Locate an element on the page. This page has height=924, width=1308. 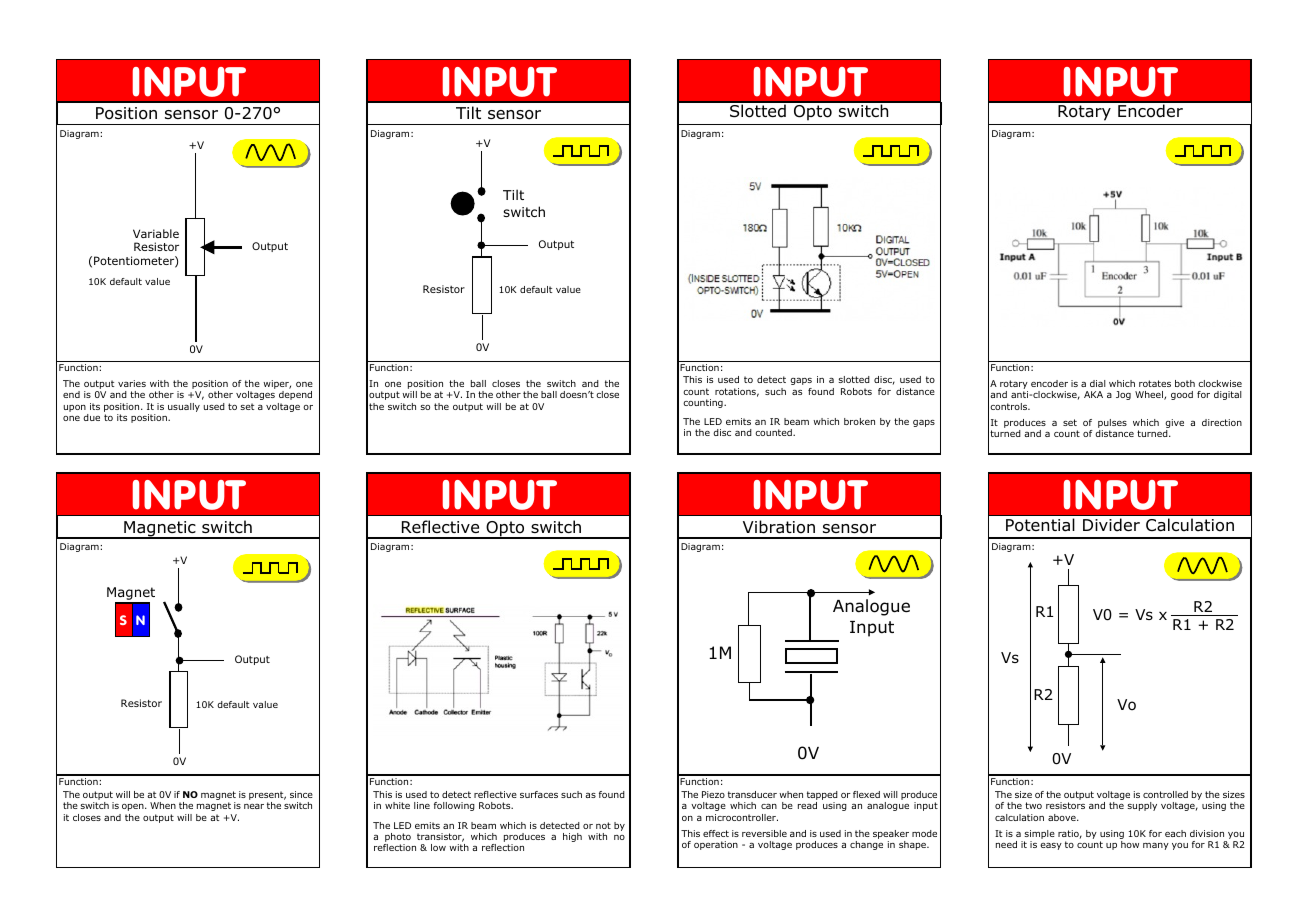
AKA is located at coordinates (1093, 394).
